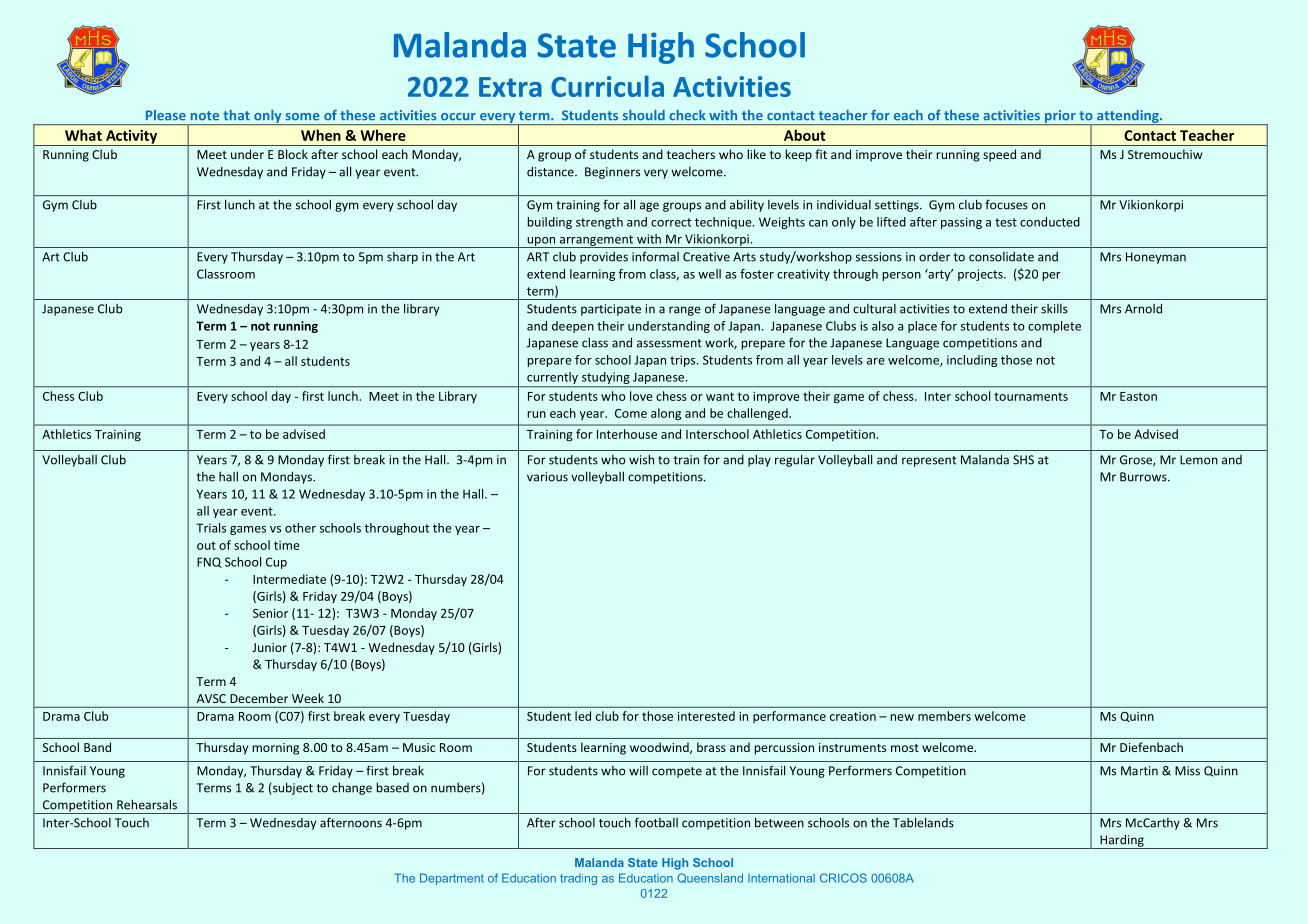 This document has width=1308, height=924. What do you see at coordinates (547, 477) in the document?
I see `various` at bounding box center [547, 477].
